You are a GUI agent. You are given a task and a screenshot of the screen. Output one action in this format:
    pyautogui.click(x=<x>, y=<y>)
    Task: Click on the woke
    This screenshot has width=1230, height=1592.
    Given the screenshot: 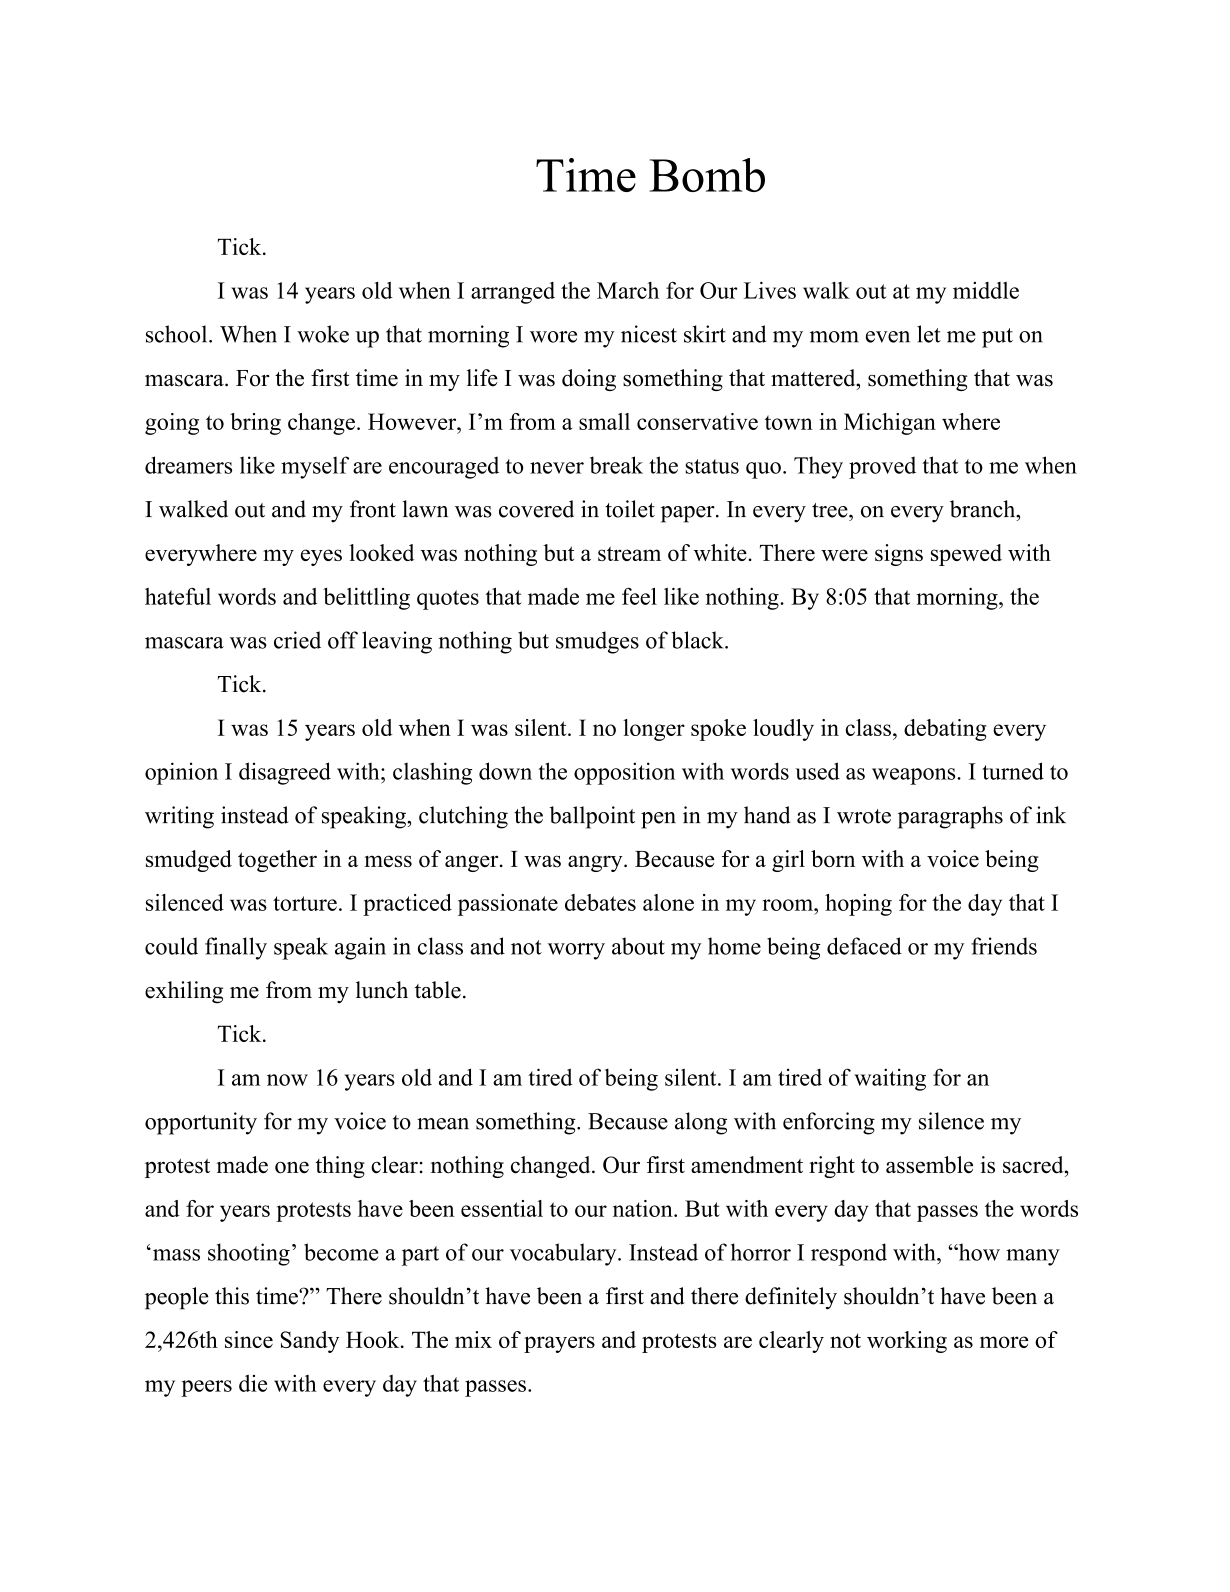 What is the action you would take?
    pyautogui.click(x=323, y=334)
